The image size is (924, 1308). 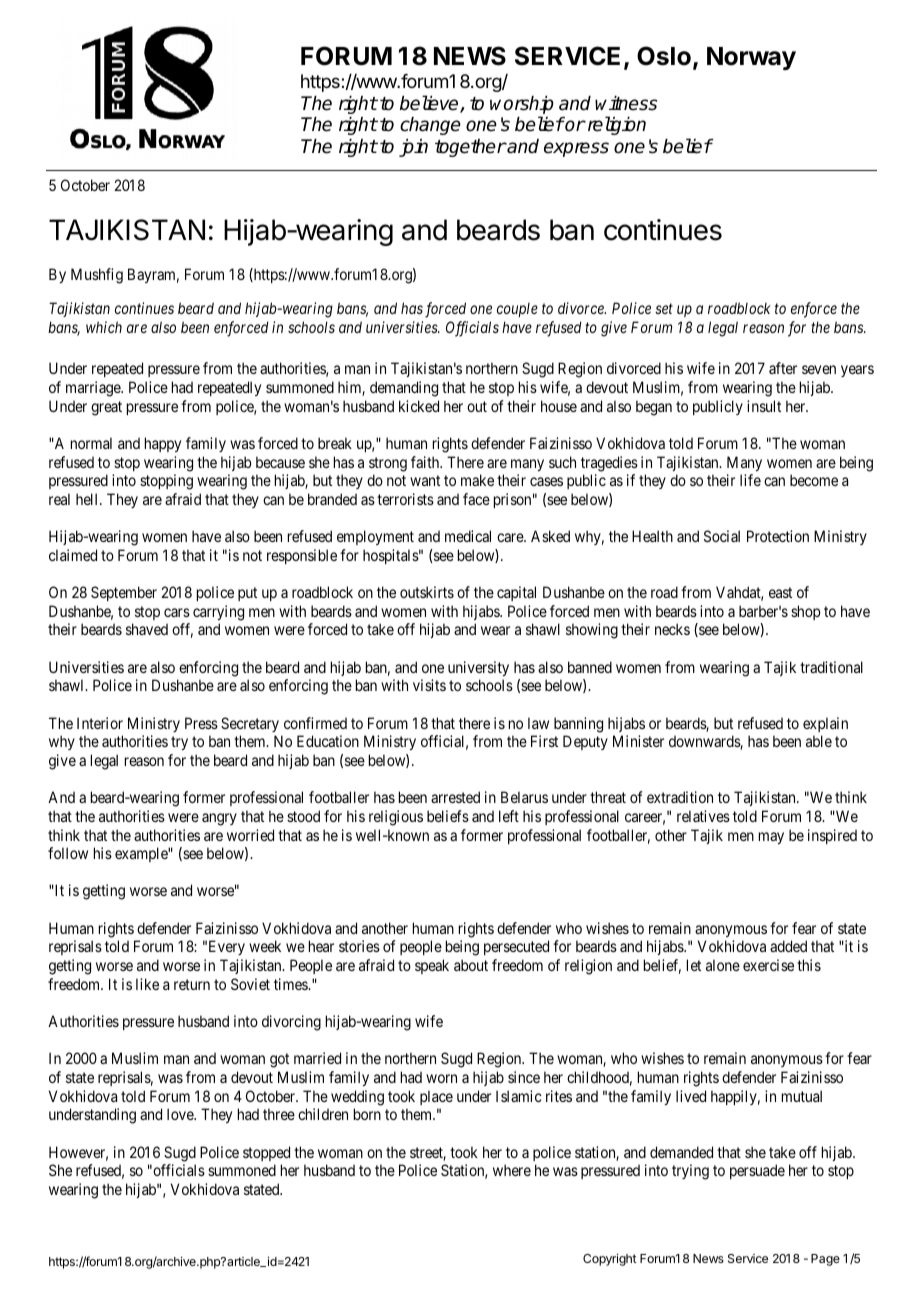 What do you see at coordinates (413, 148) in the document?
I see `join` at bounding box center [413, 148].
